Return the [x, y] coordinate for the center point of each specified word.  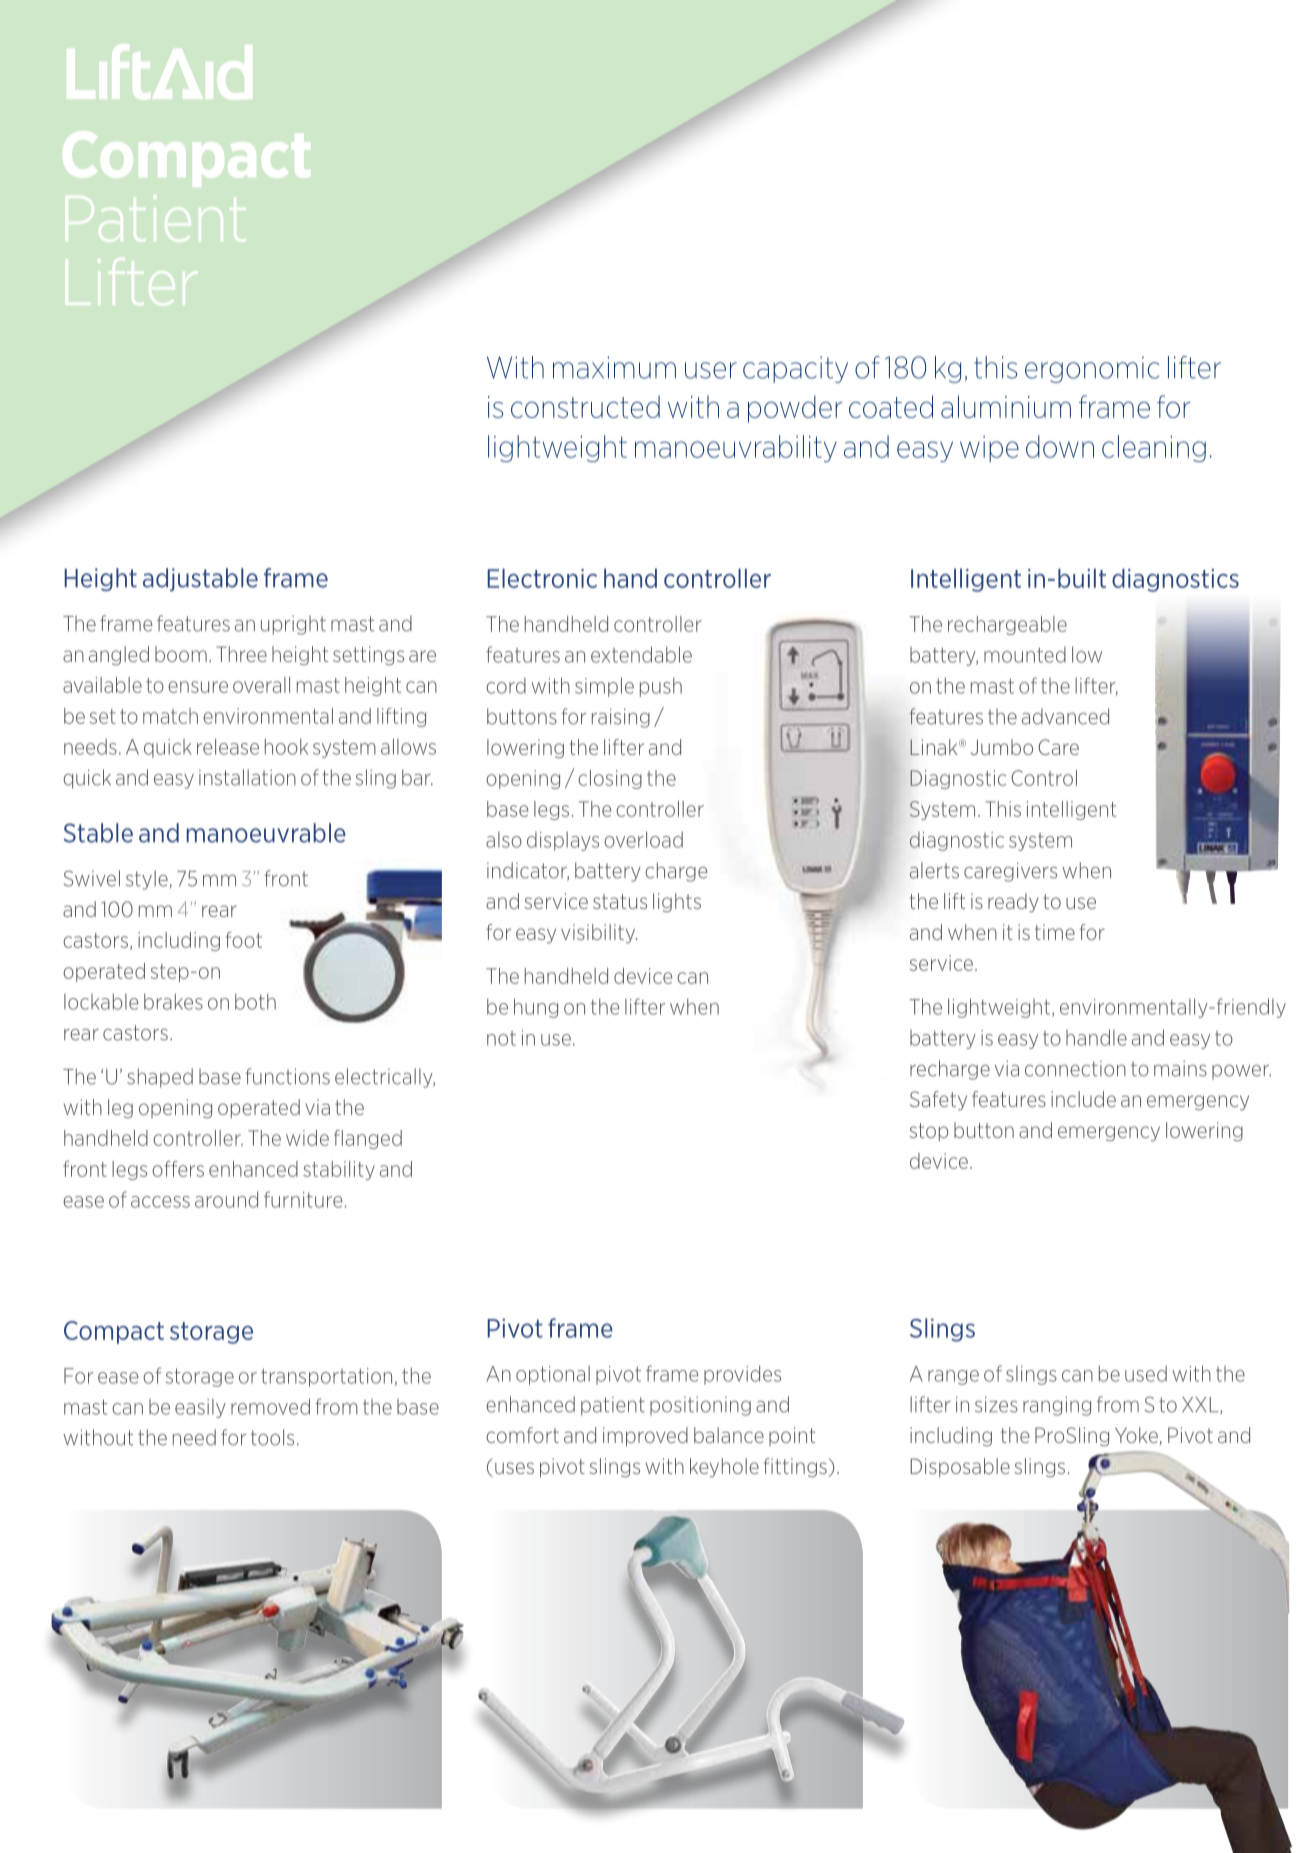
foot [244, 940]
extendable [641, 654]
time [1055, 932]
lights [677, 902]
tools [272, 1437]
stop [928, 1132]
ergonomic [1092, 369]
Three [241, 654]
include [1083, 1099]
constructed [585, 406]
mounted [1025, 655]
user [711, 370]
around [226, 1199]
